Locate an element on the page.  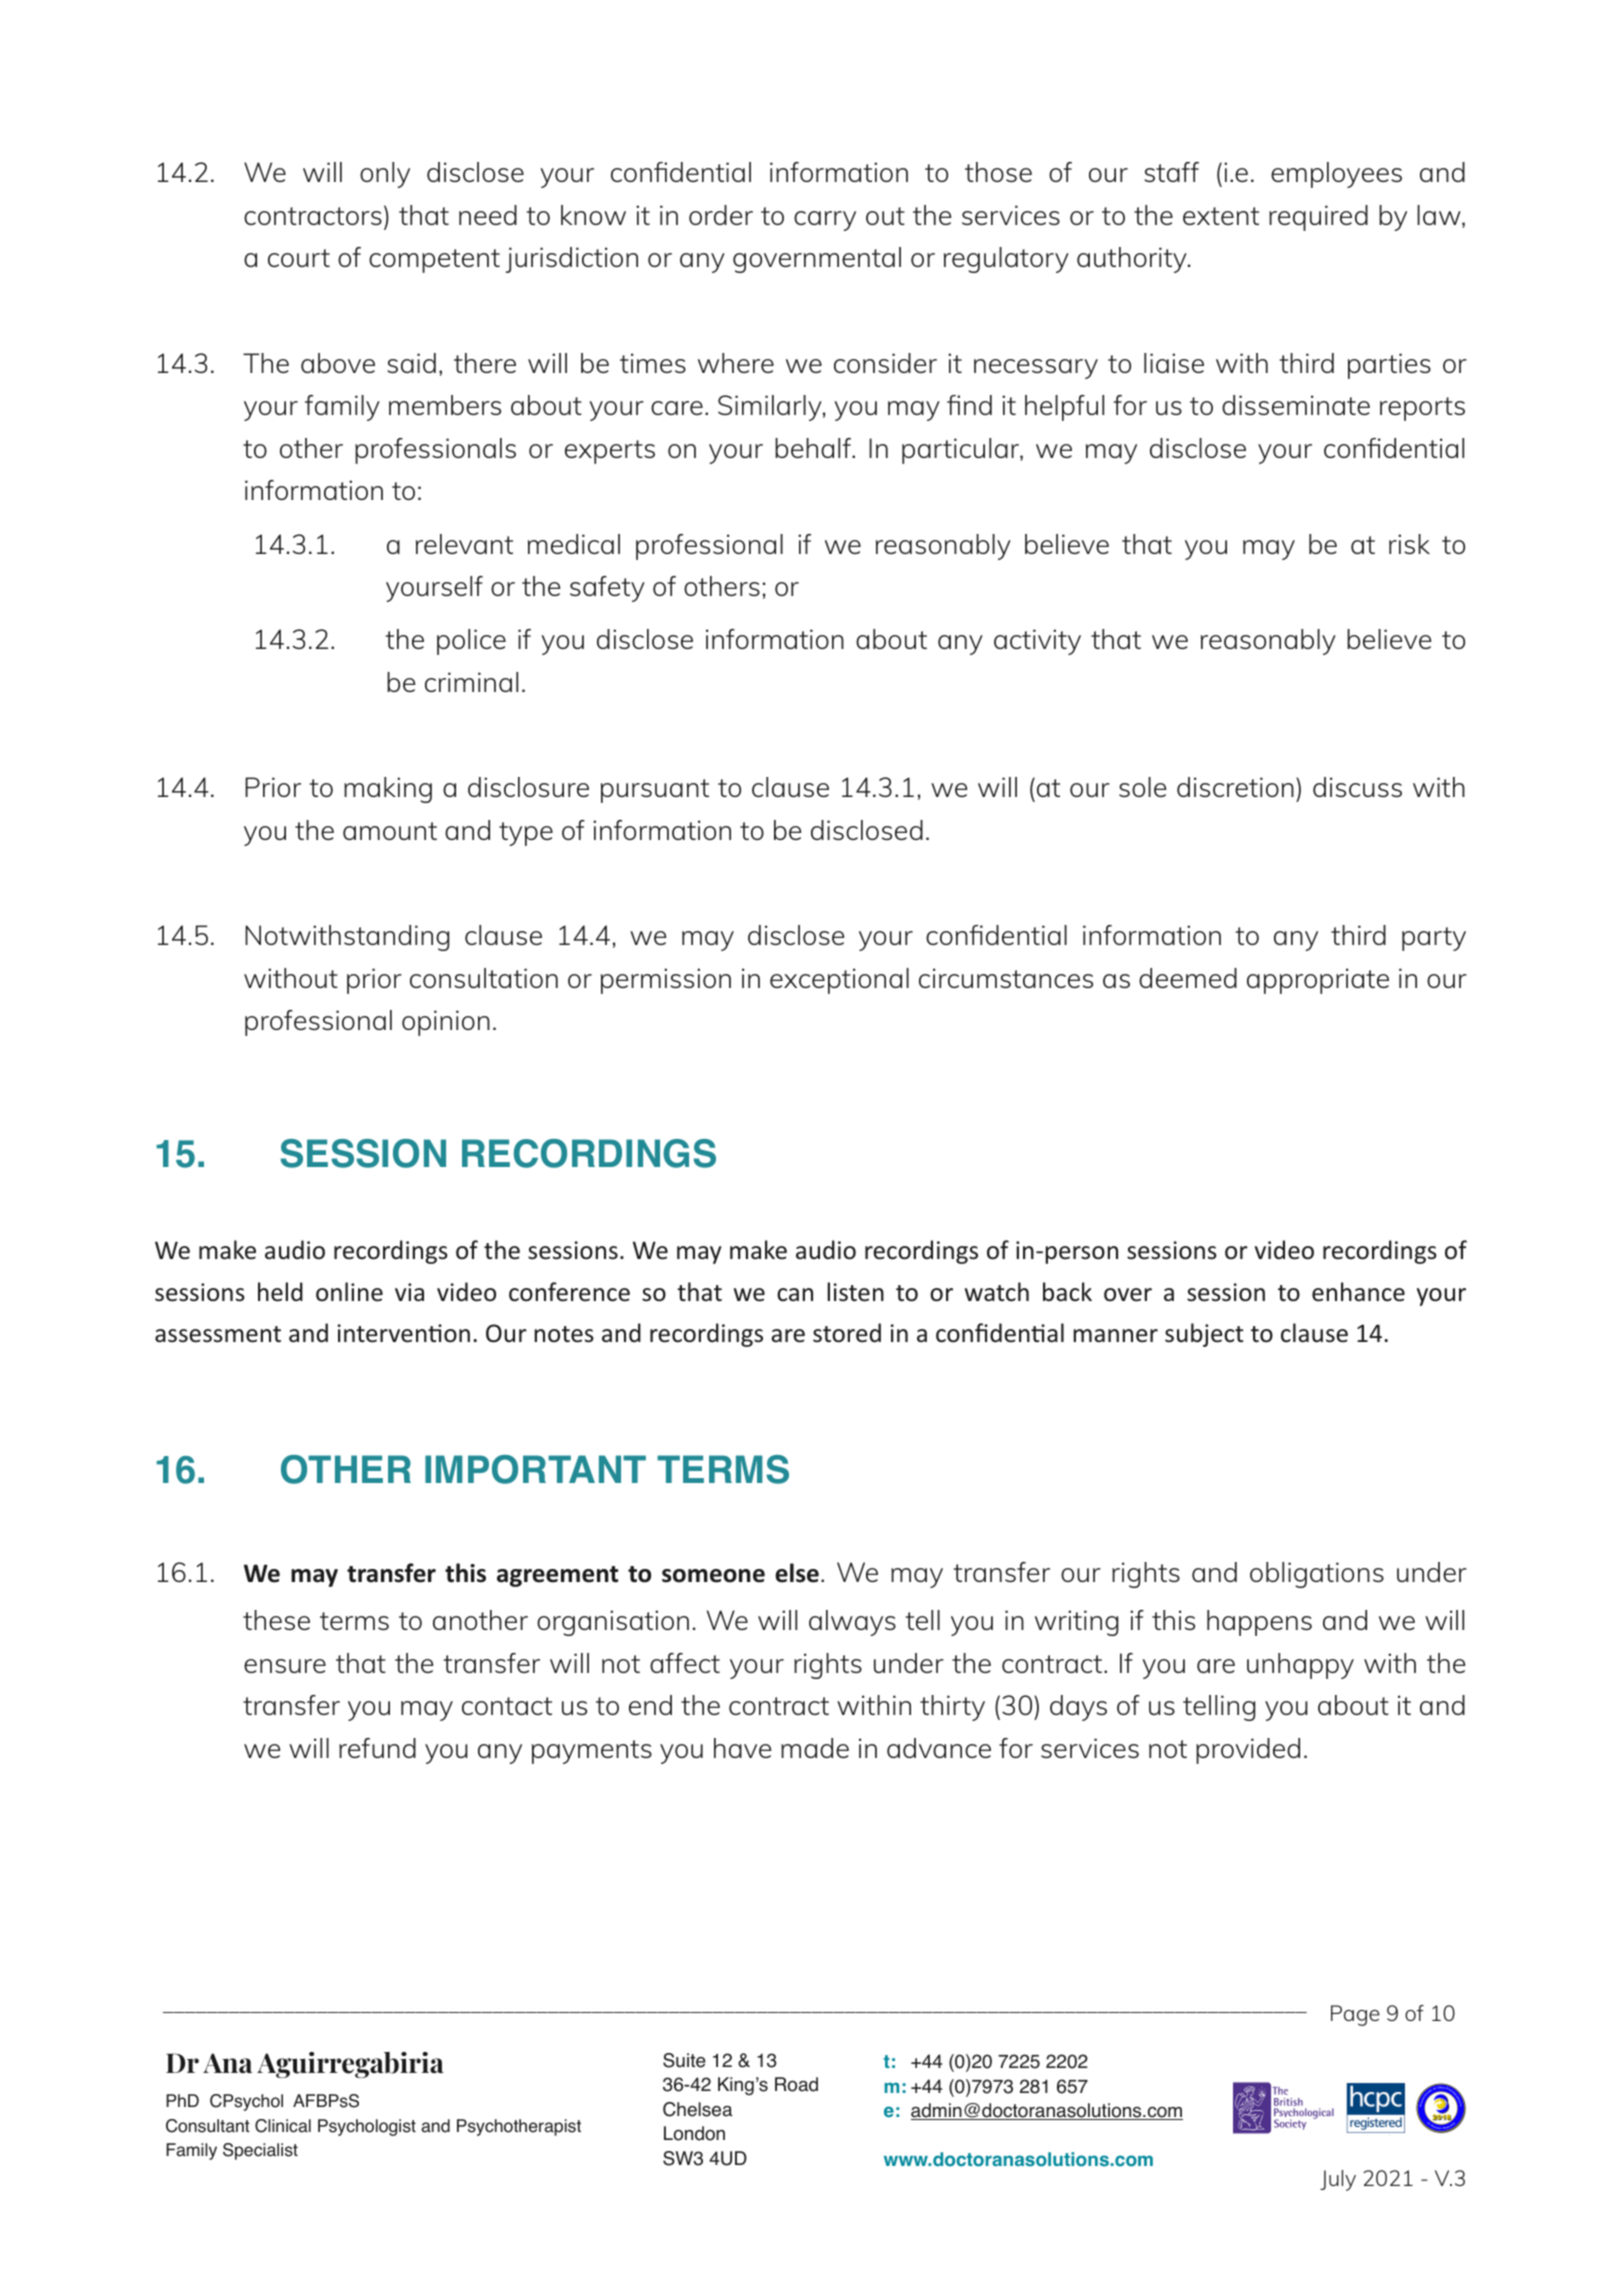
required is located at coordinates (1318, 218).
